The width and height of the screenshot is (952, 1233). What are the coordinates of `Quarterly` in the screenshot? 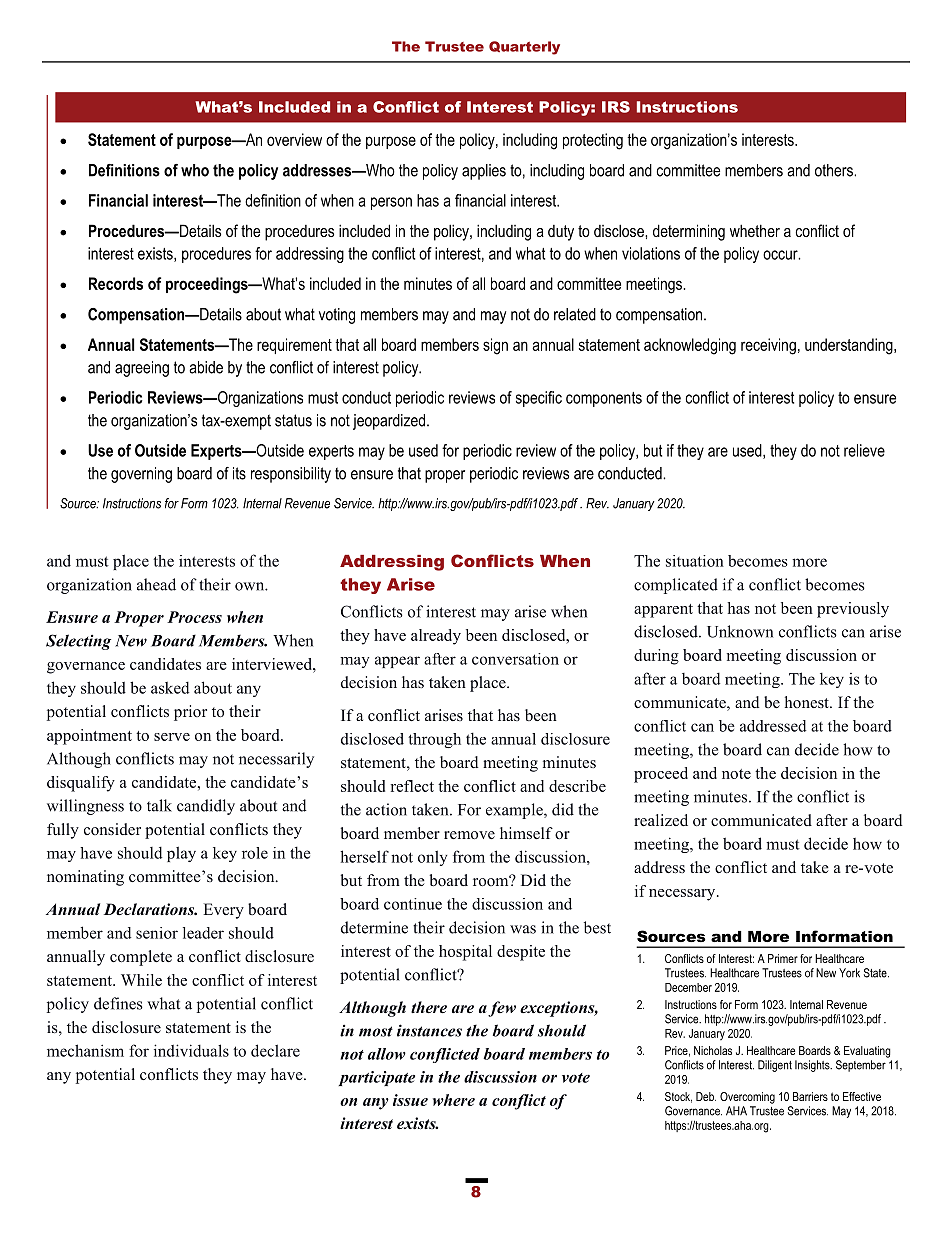 It's located at (524, 48).
